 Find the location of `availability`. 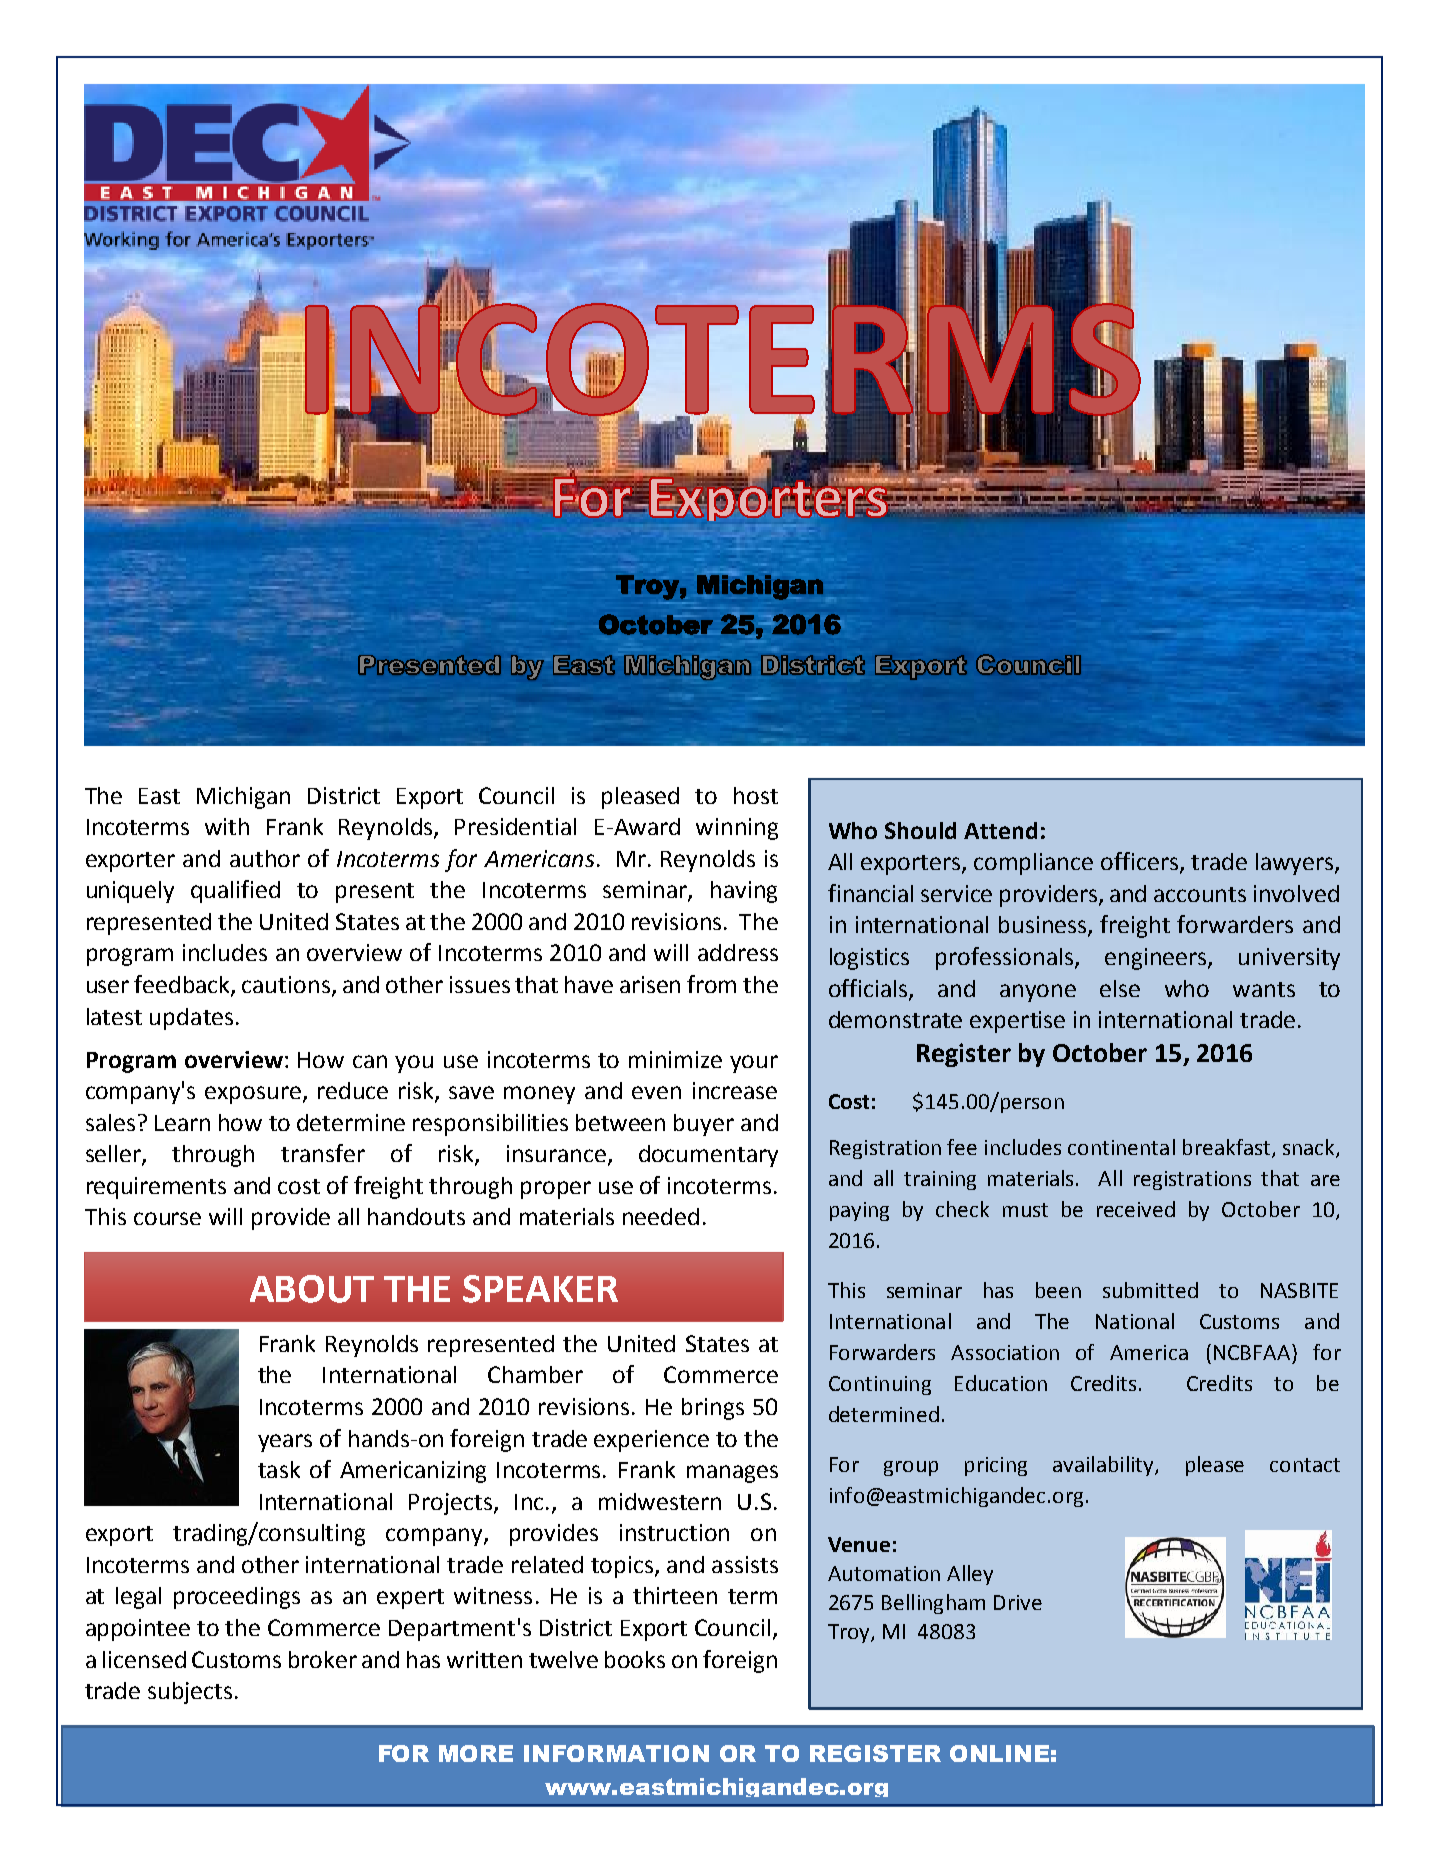

availability is located at coordinates (1104, 1466).
